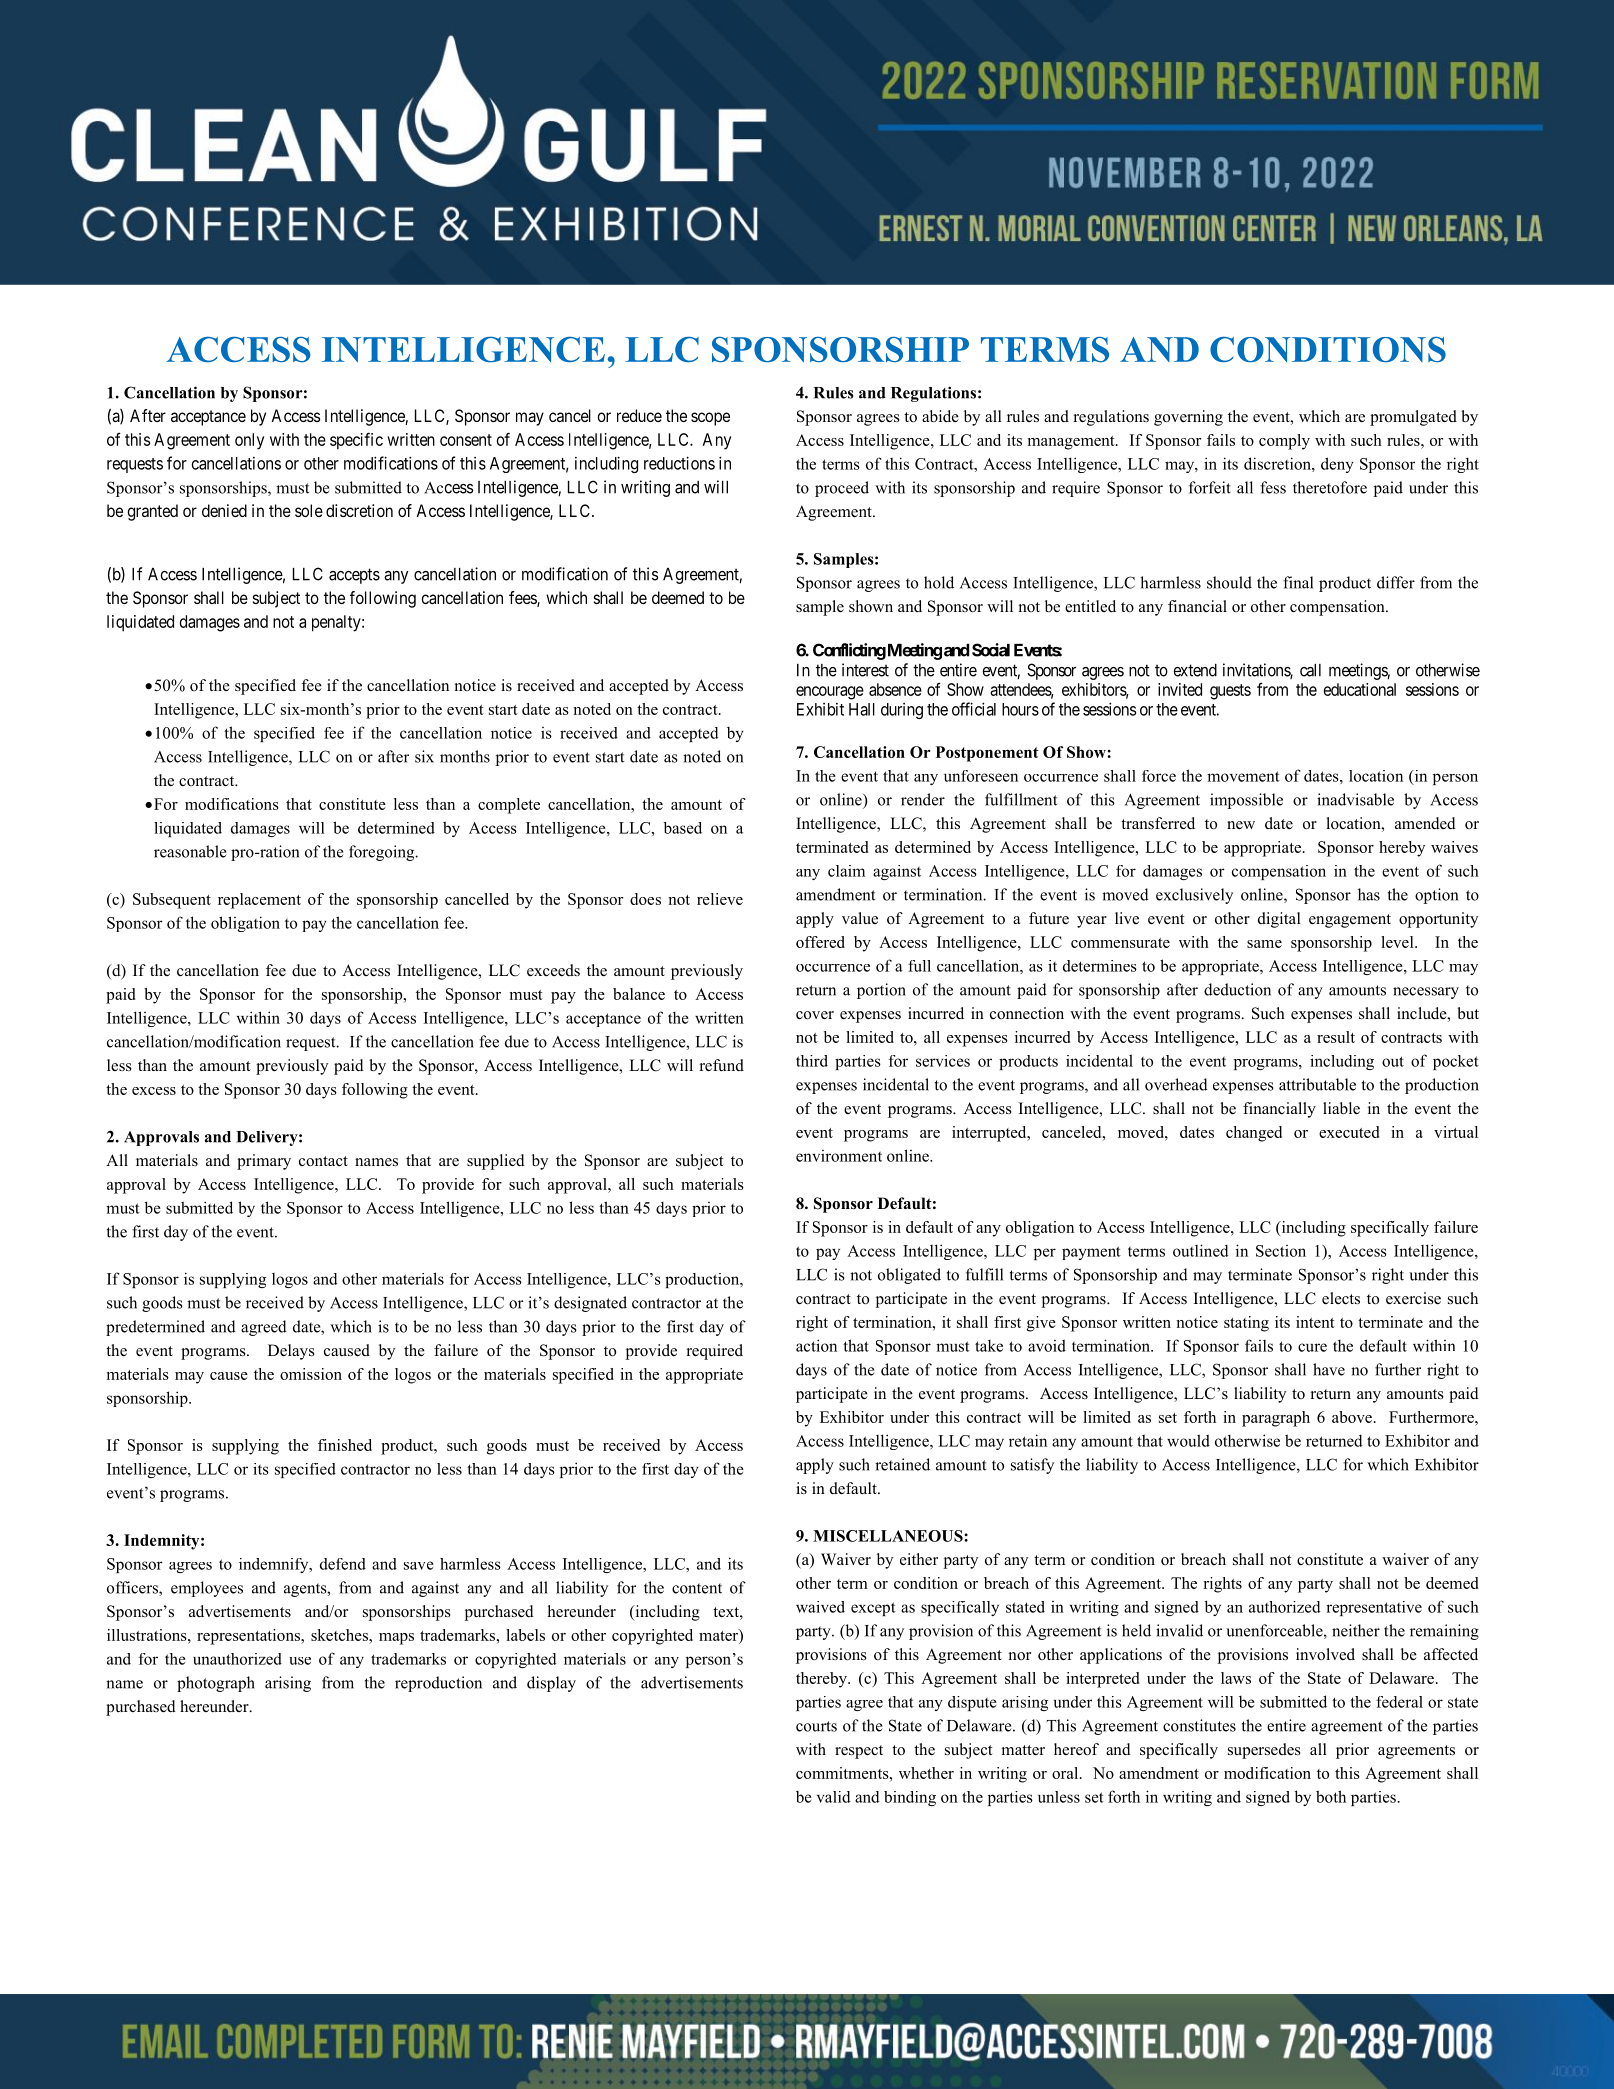 The width and height of the screenshot is (1614, 2089). What do you see at coordinates (1284, 442) in the screenshot?
I see `comply` at bounding box center [1284, 442].
